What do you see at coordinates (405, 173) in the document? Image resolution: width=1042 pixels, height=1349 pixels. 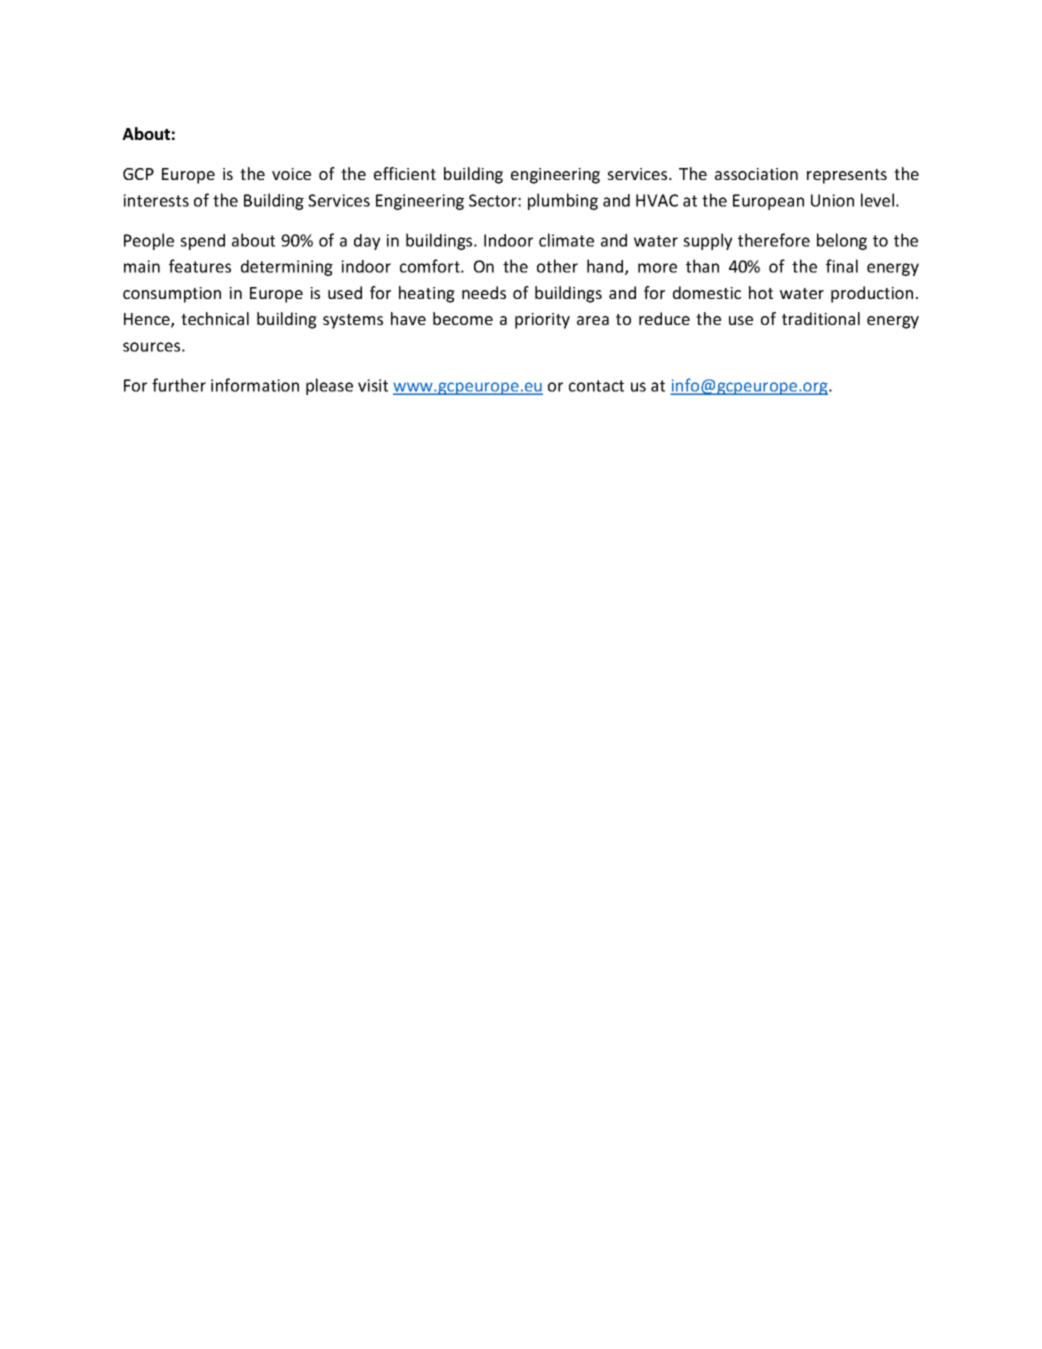 I see `efficient` at bounding box center [405, 173].
